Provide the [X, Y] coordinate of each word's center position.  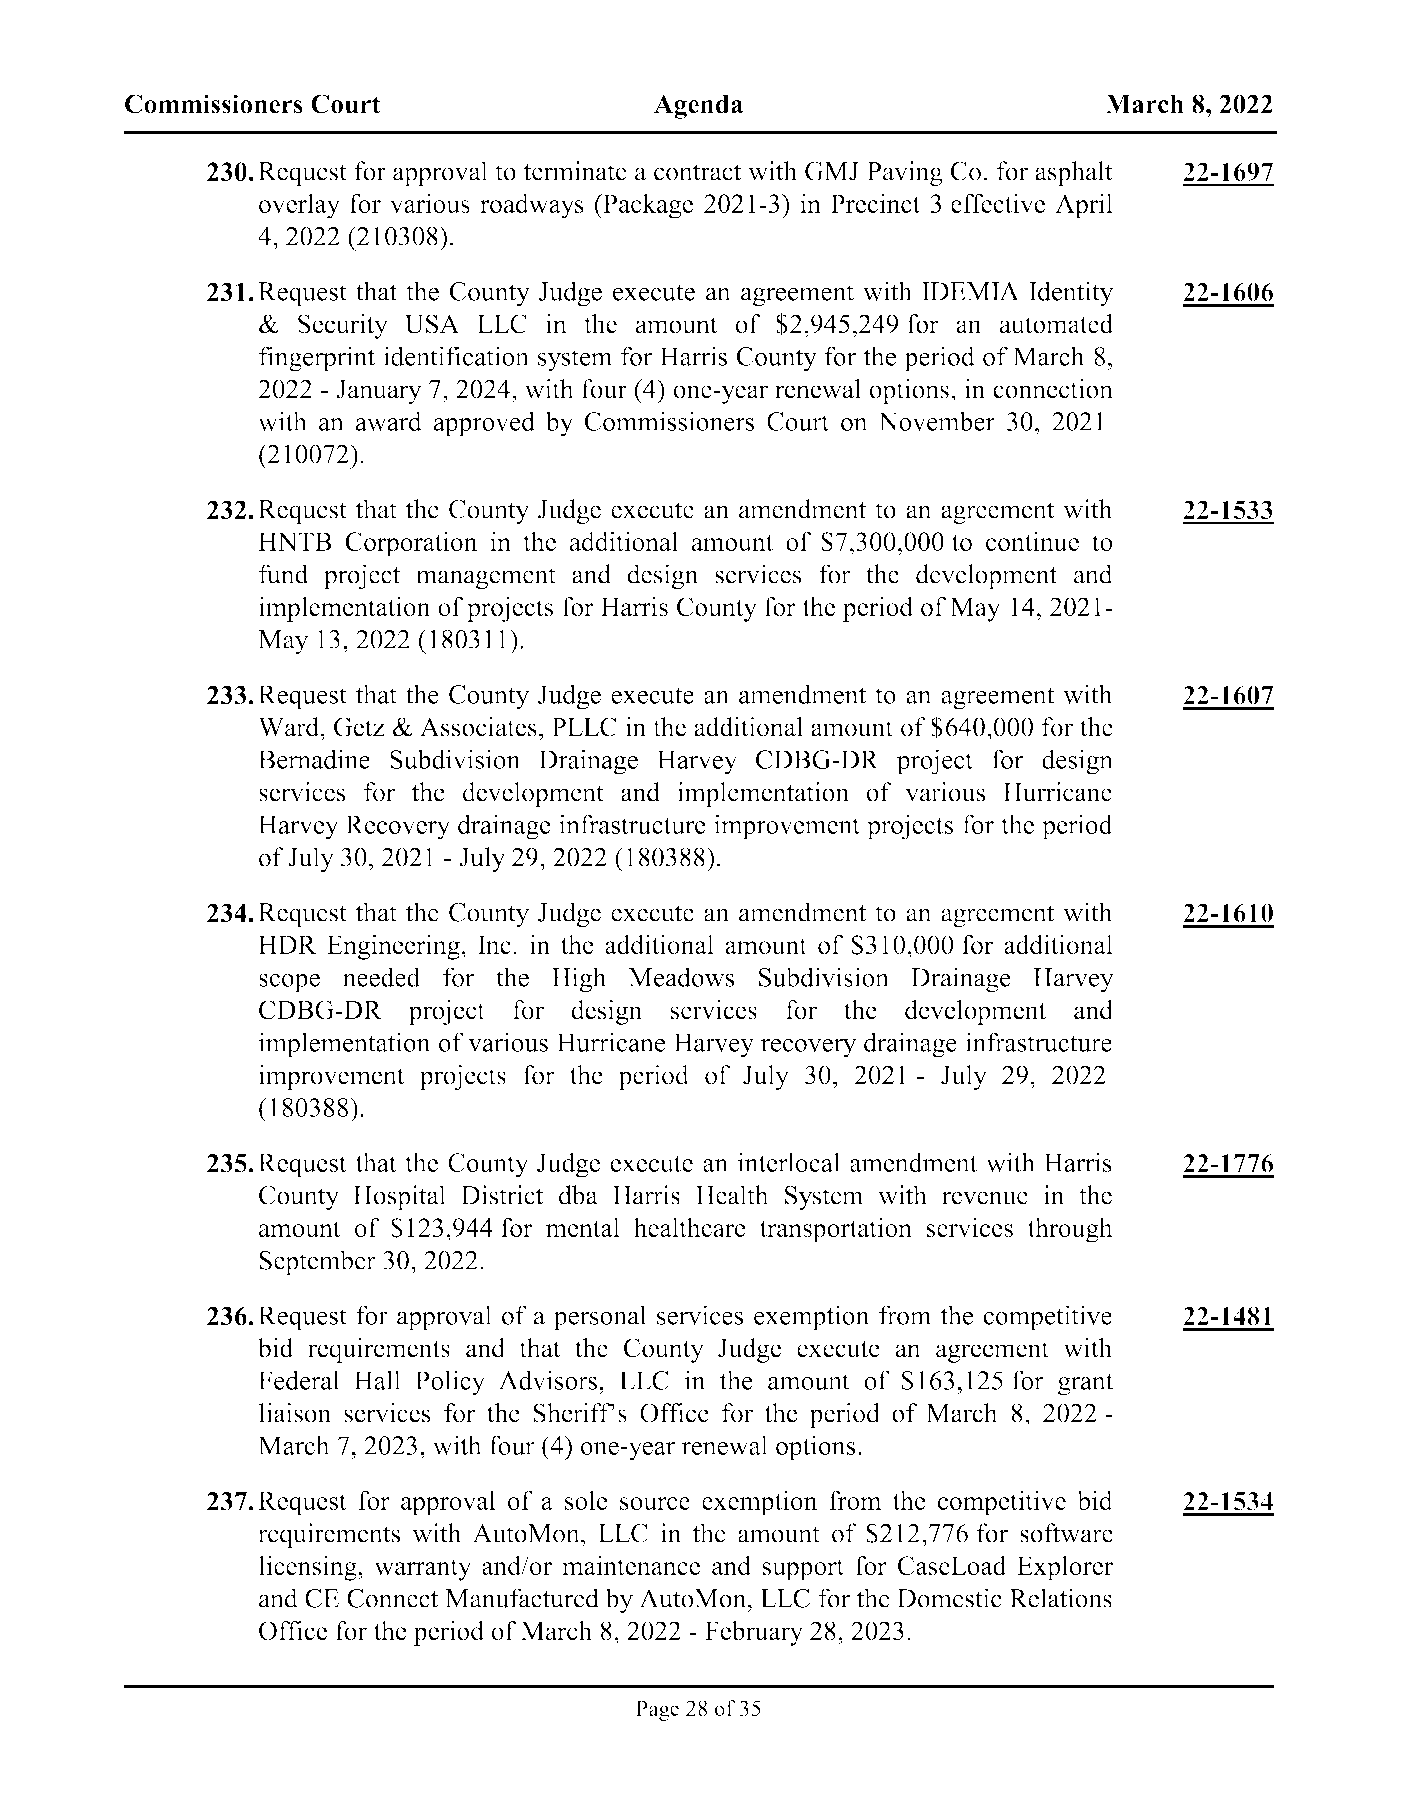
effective [998, 203]
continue [1032, 541]
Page [657, 1710]
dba [578, 1195]
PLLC [584, 727]
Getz [359, 727]
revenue [985, 1198]
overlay [299, 206]
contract [697, 172]
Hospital [399, 1197]
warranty [423, 1569]
